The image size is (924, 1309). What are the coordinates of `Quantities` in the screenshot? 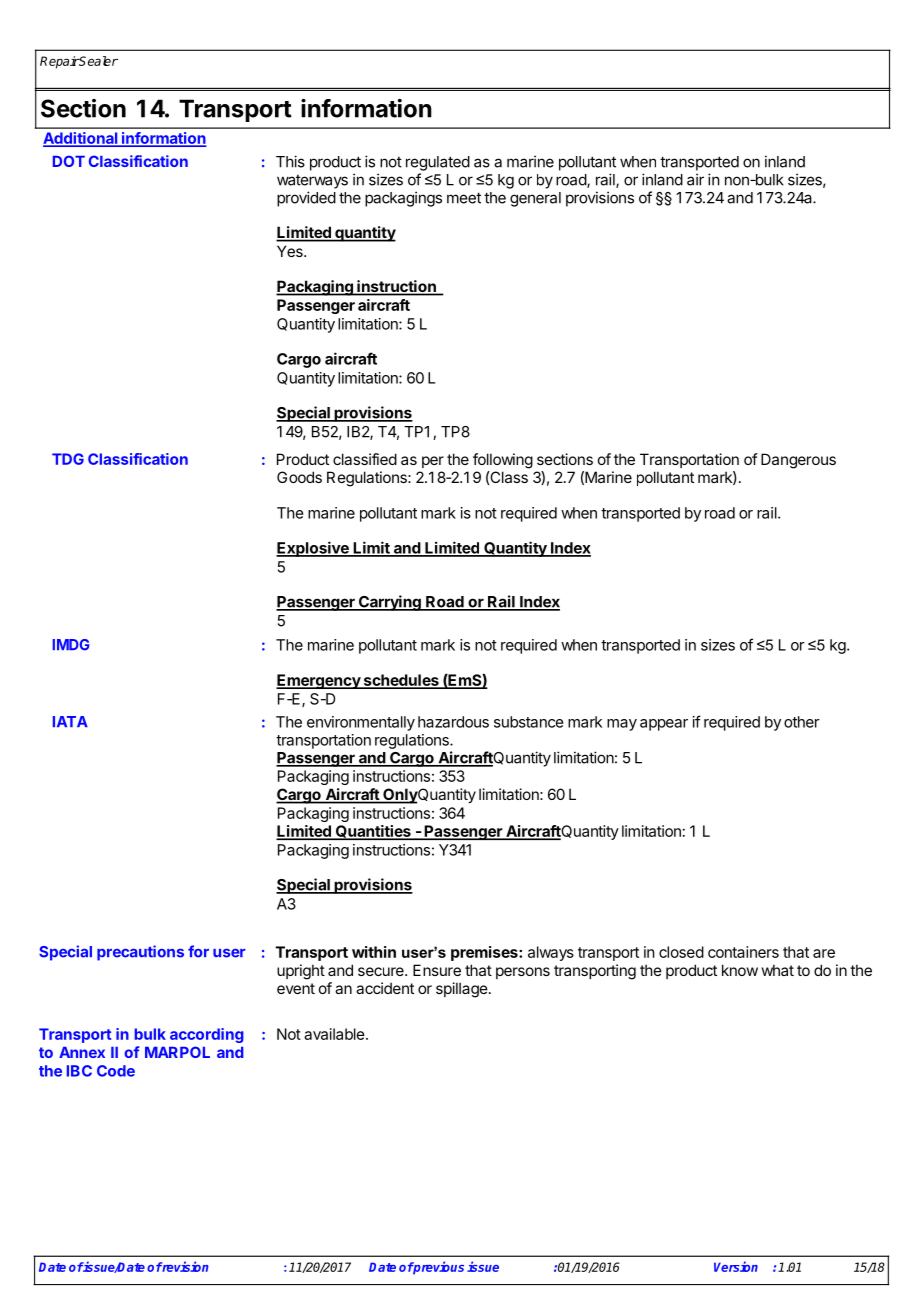 It's located at (373, 832).
